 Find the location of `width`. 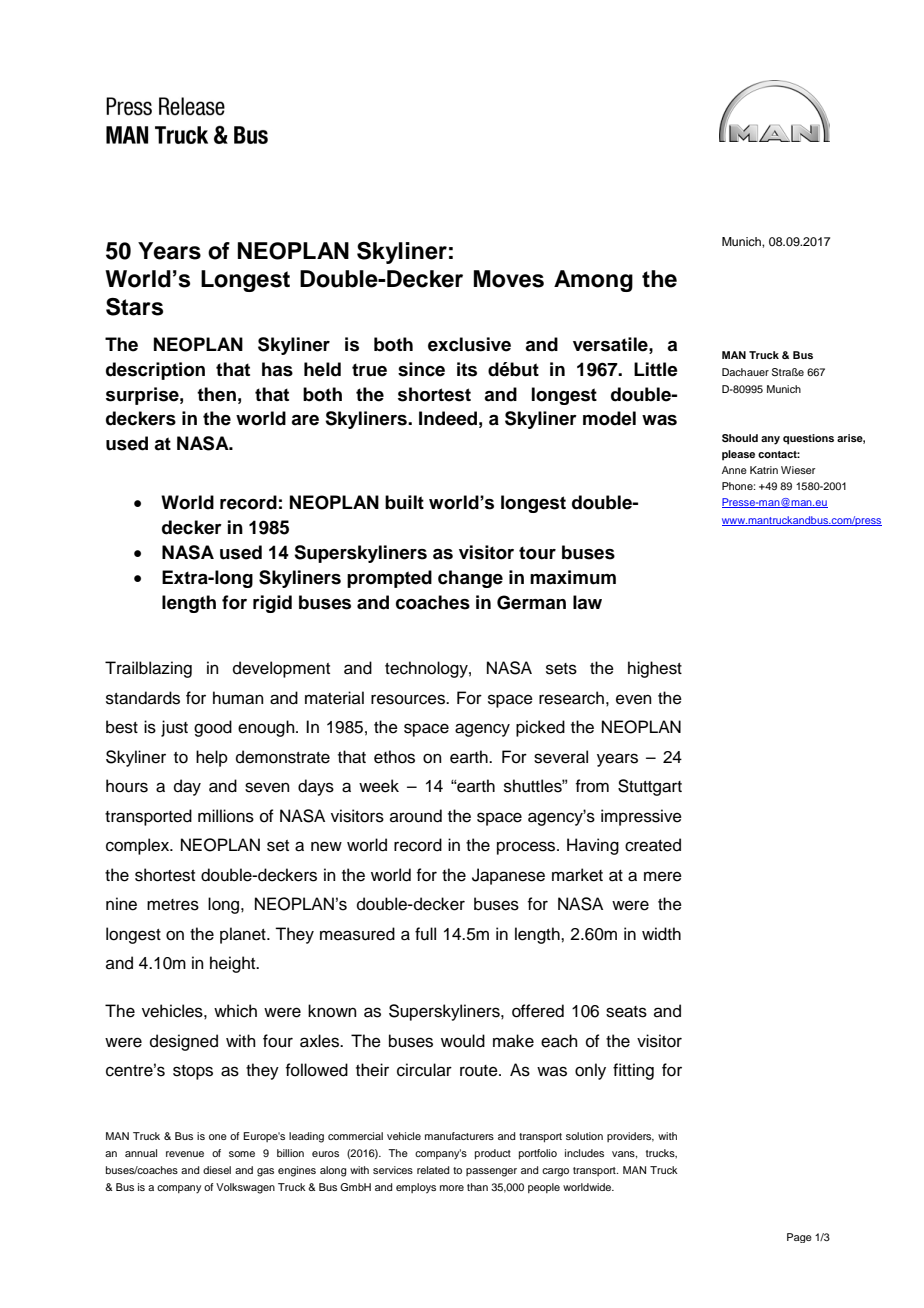

width is located at coordinates (661, 934).
